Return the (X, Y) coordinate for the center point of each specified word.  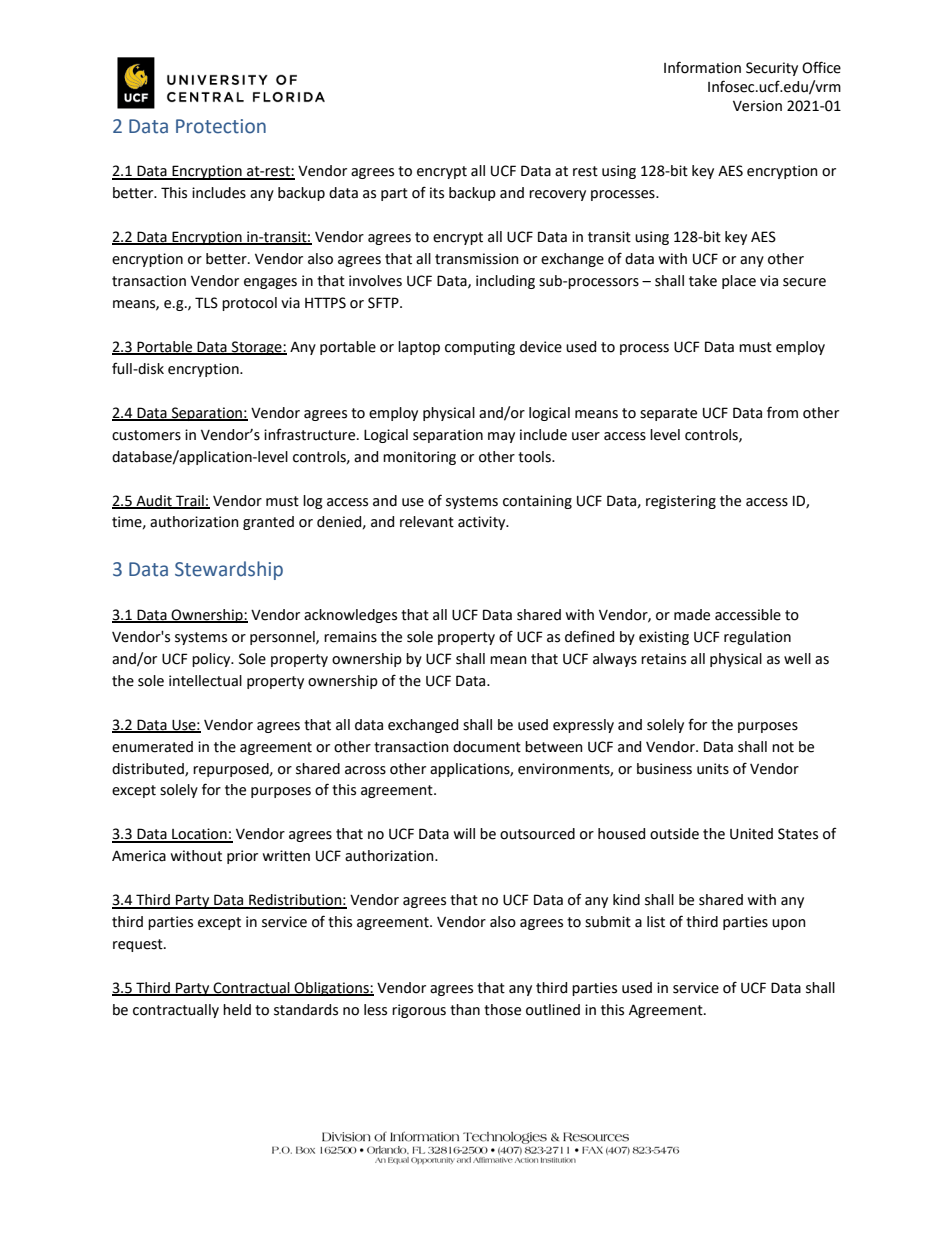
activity (483, 523)
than (465, 1010)
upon (789, 924)
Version (757, 106)
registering (681, 502)
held (237, 1010)
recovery (557, 195)
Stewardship (229, 570)
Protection (221, 126)
